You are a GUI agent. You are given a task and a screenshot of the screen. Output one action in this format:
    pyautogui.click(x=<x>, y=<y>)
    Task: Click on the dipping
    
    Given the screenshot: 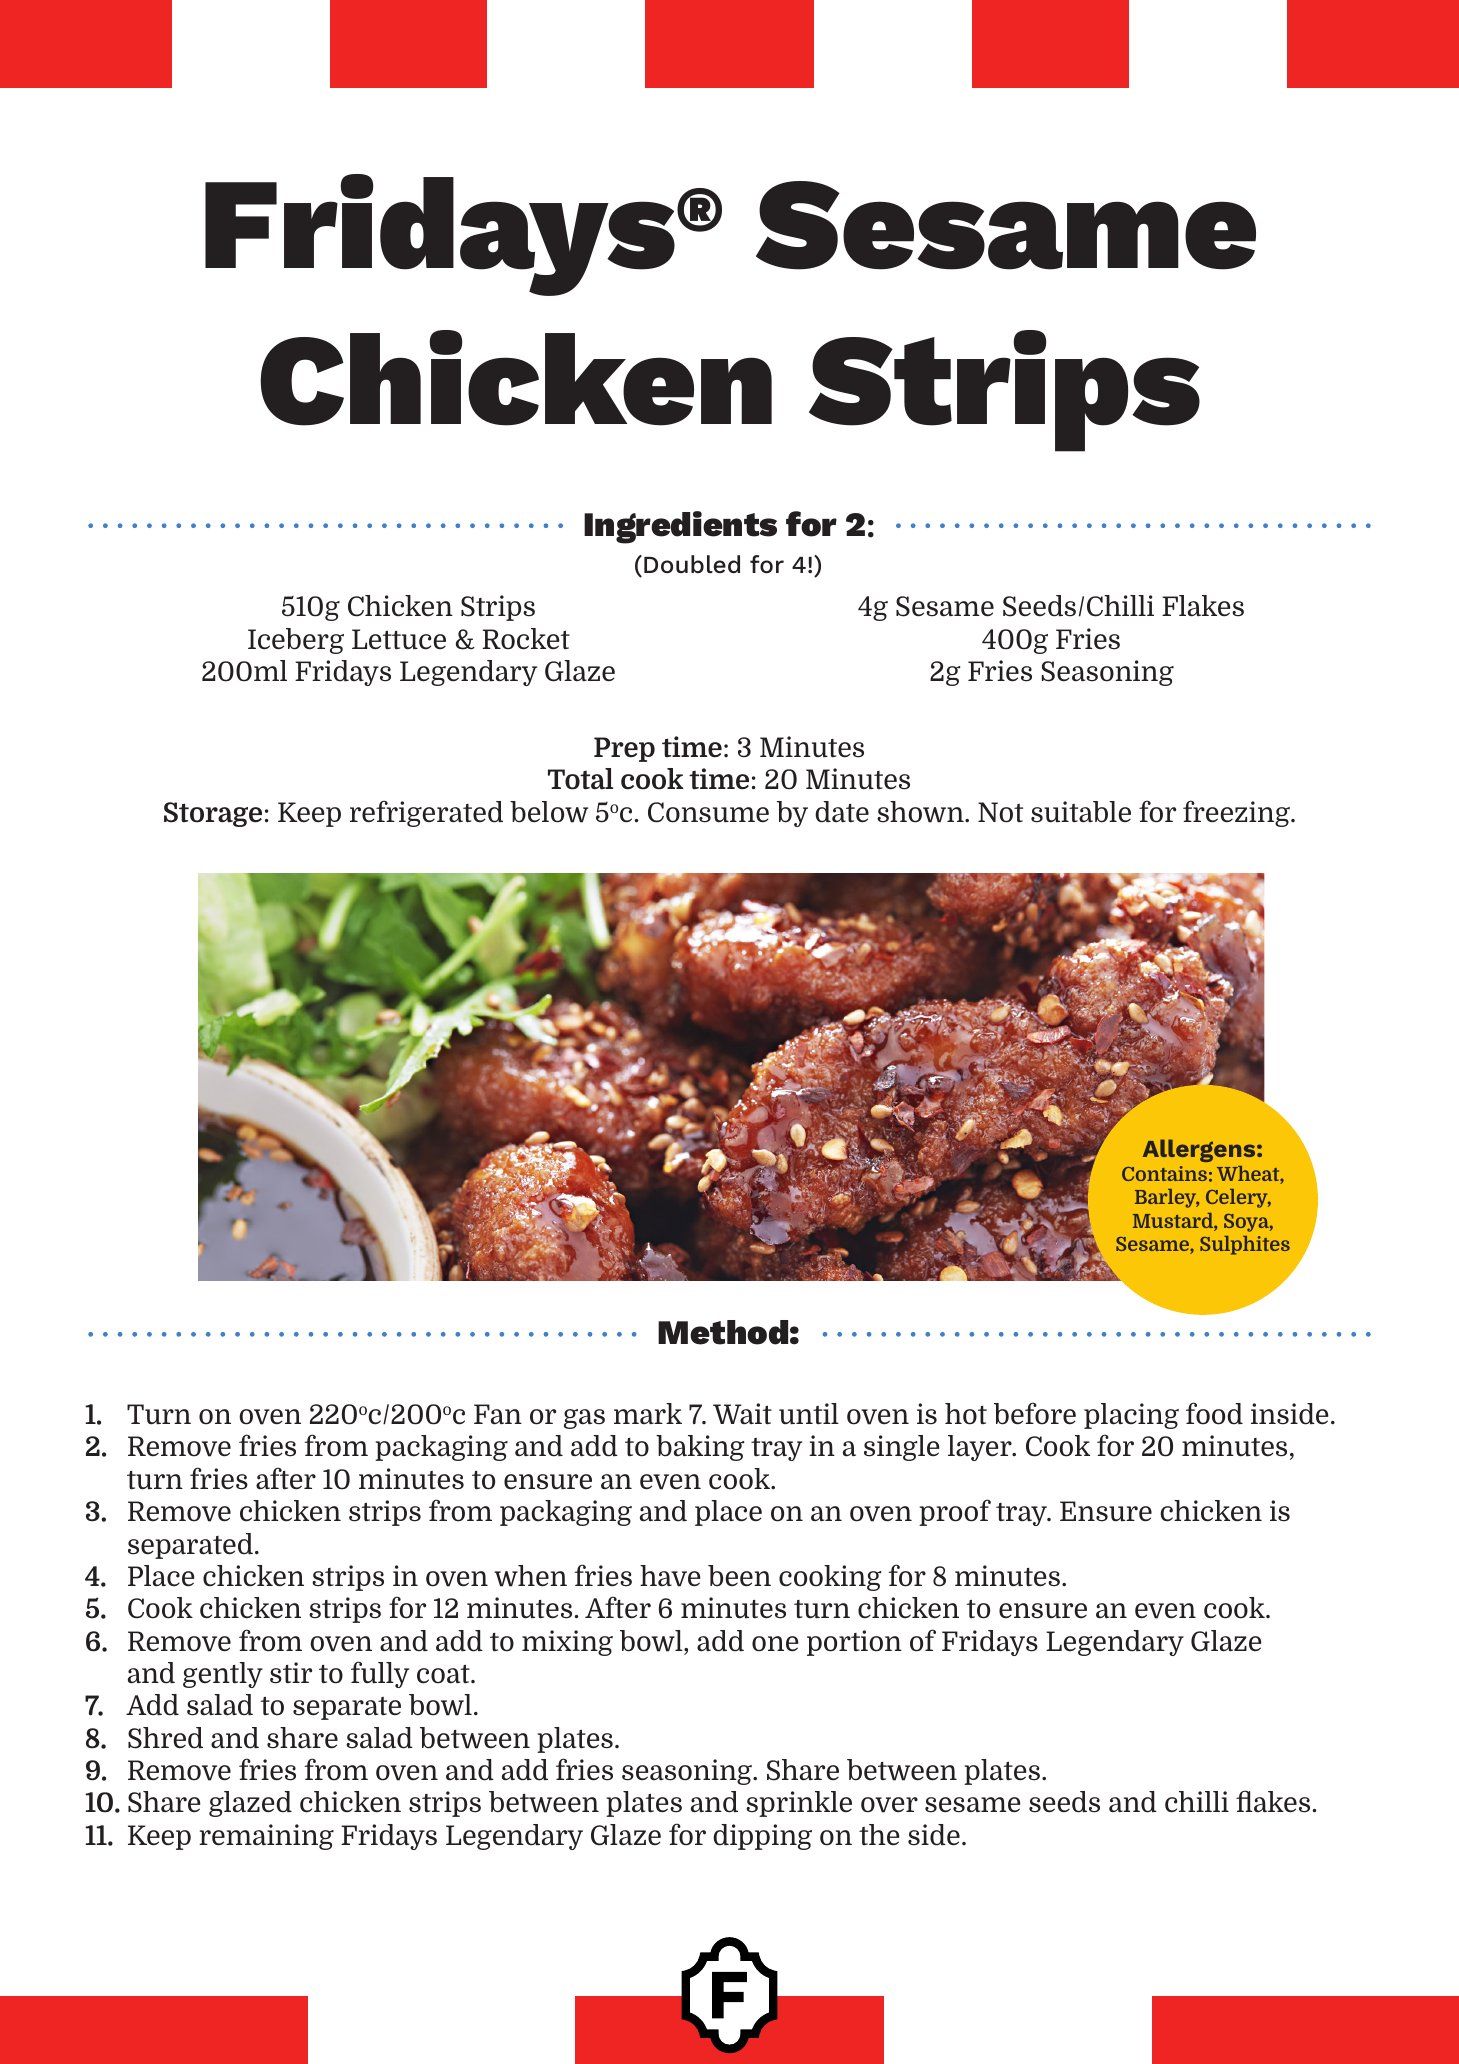 What is the action you would take?
    pyautogui.click(x=762, y=1837)
